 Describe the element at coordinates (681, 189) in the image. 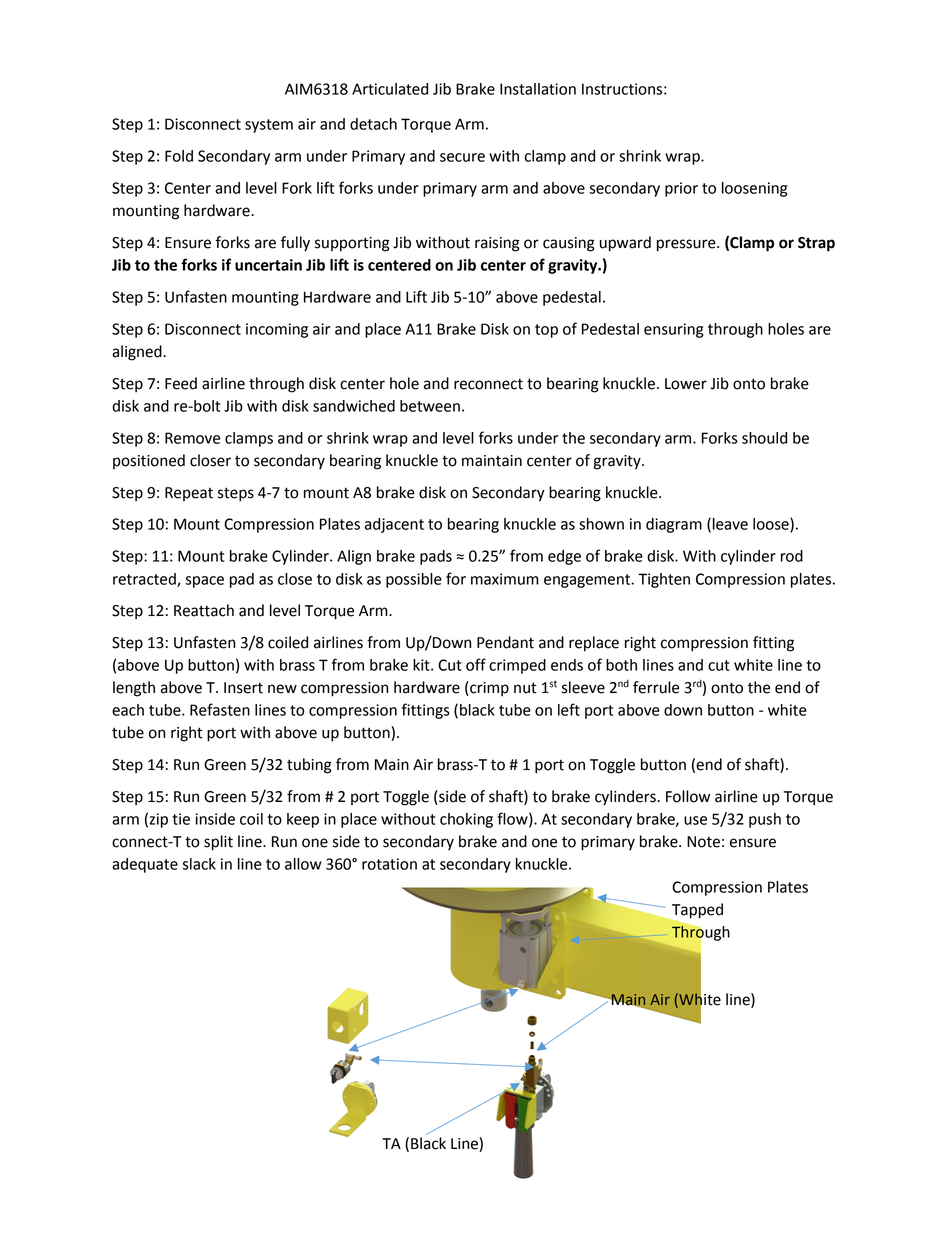

I see `prior` at that location.
